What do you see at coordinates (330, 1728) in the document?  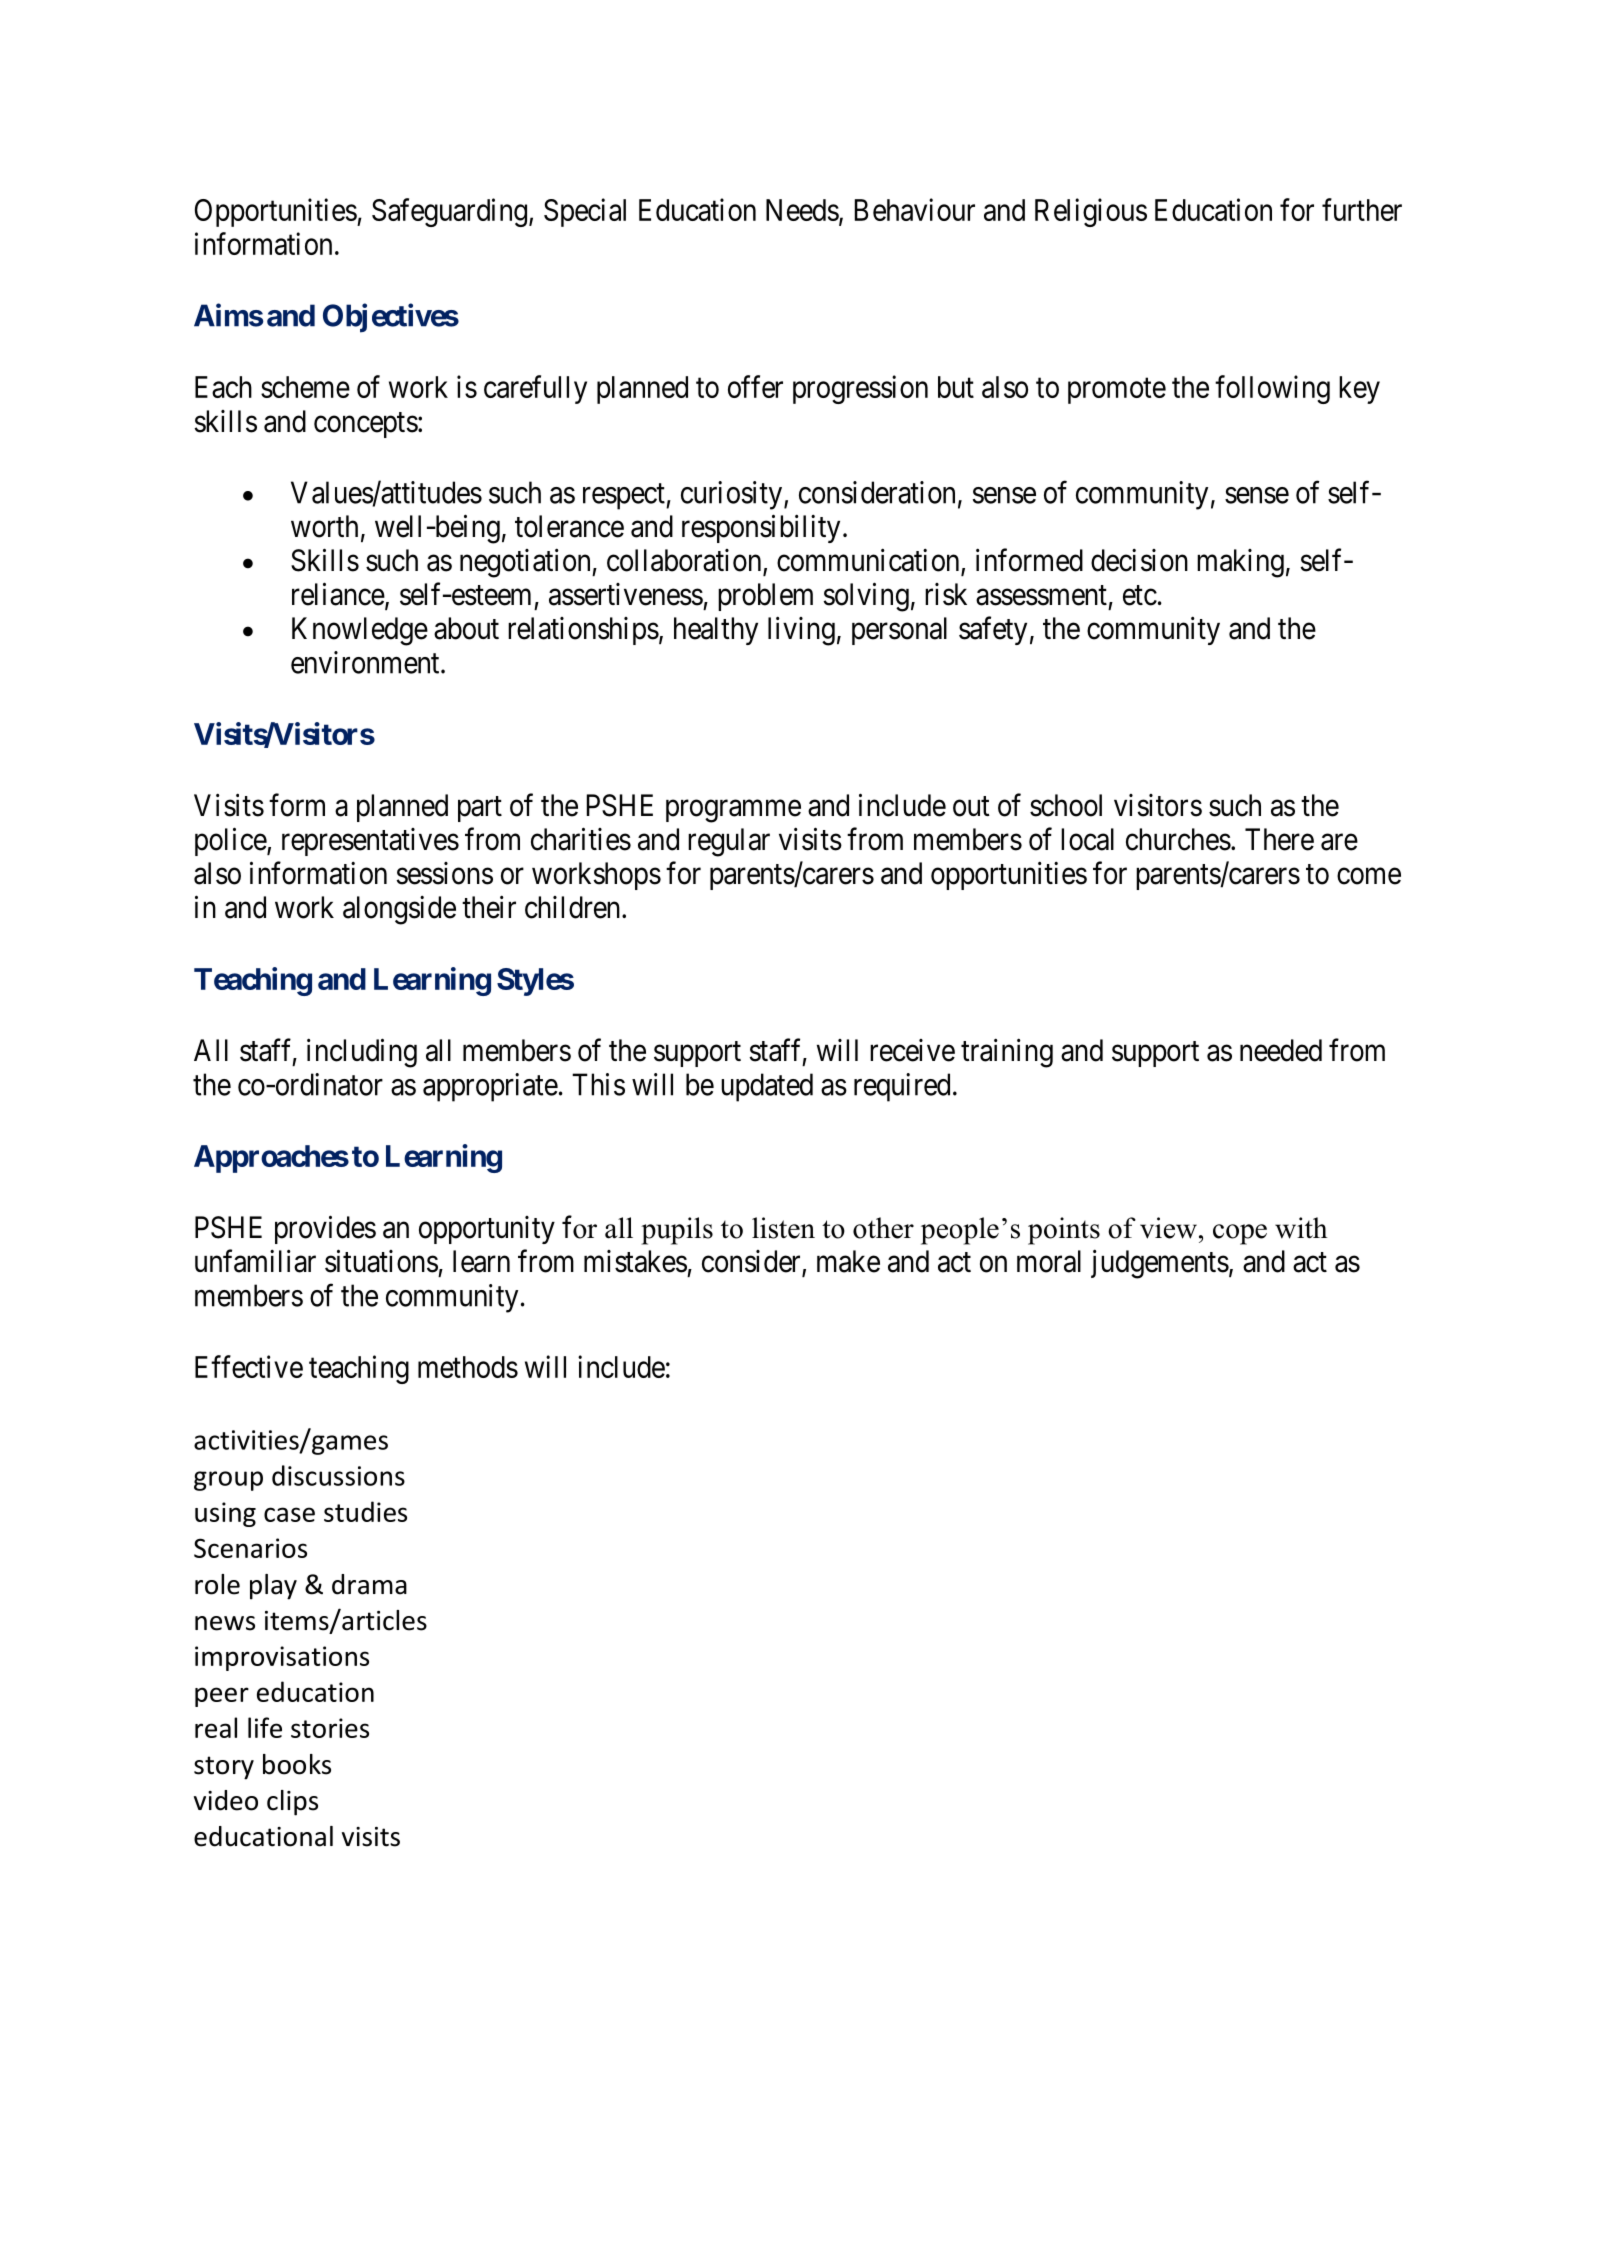 I see `stories` at bounding box center [330, 1728].
